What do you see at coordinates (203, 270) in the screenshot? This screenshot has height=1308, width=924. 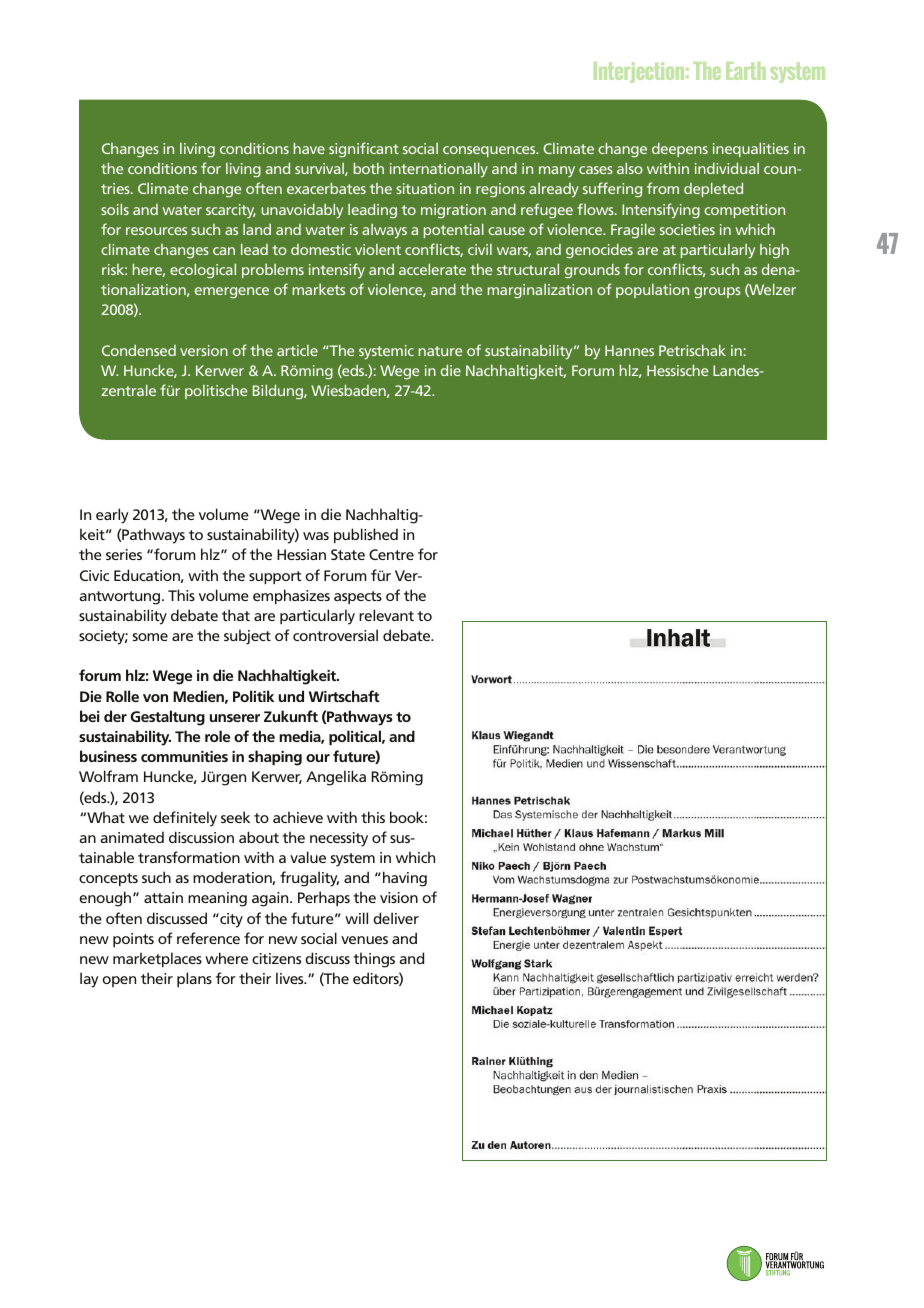 I see `ecological` at bounding box center [203, 270].
